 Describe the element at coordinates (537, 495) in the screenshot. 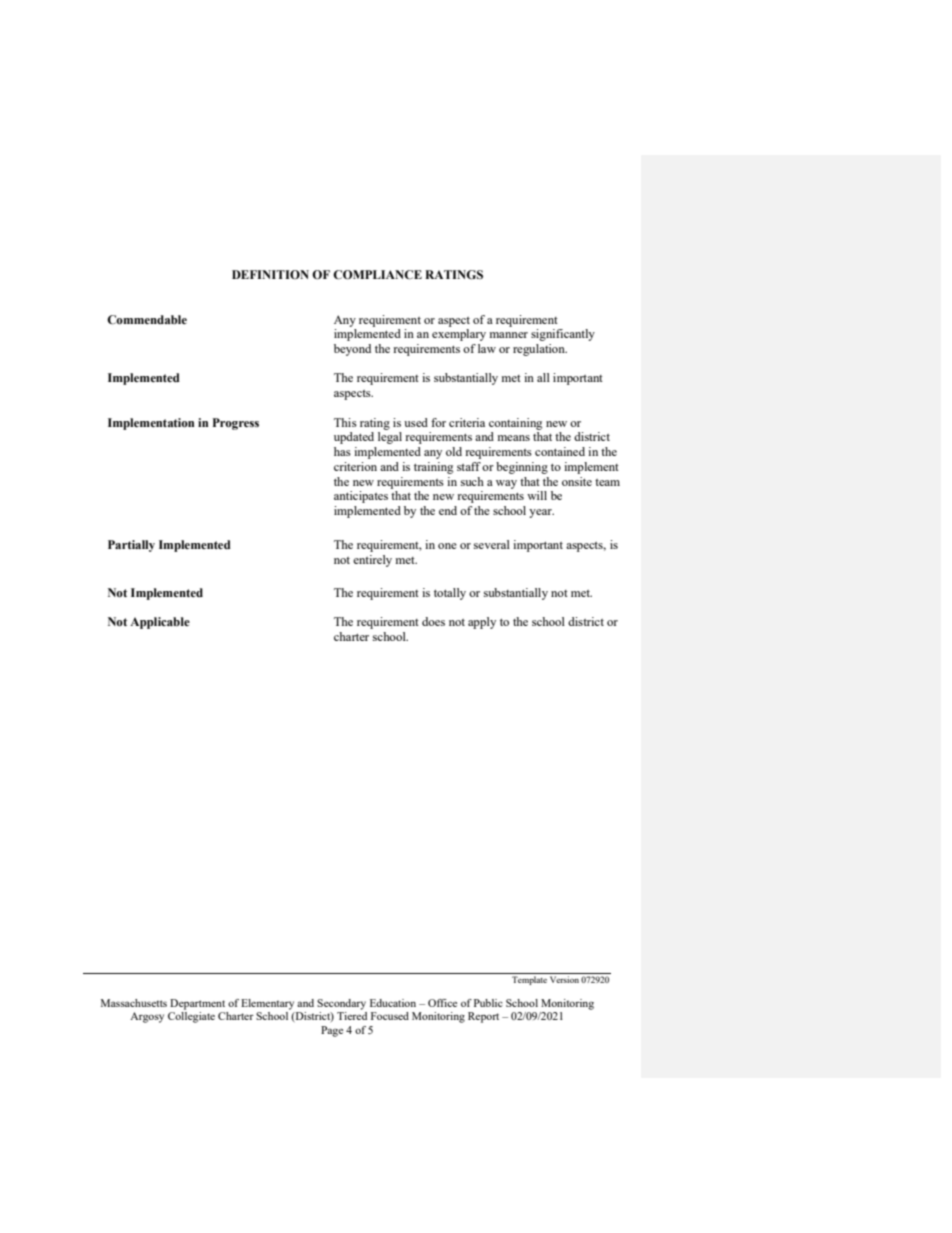

I see `will` at that location.
